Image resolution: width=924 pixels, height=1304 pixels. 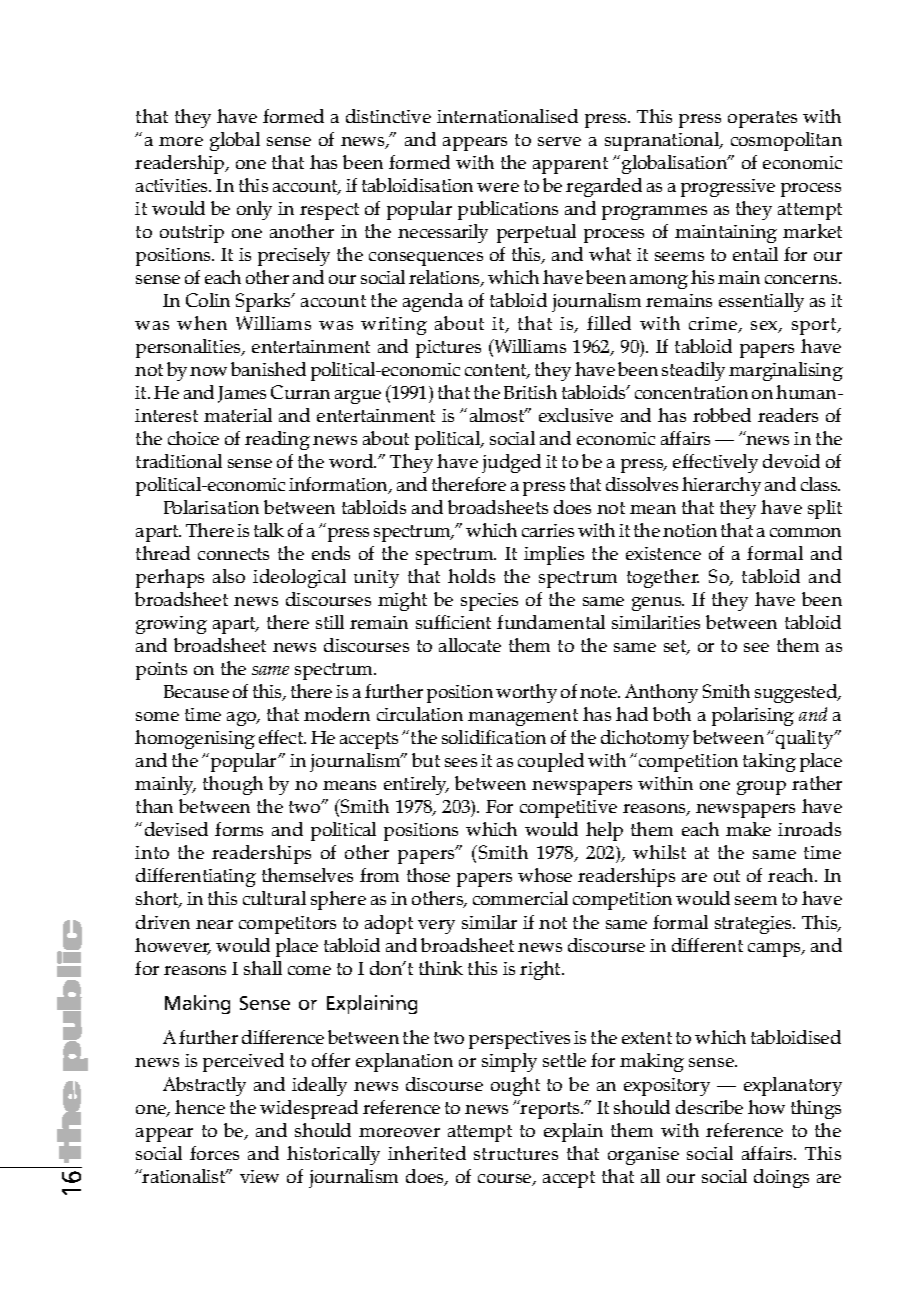 I want to click on Because, so click(x=196, y=691).
